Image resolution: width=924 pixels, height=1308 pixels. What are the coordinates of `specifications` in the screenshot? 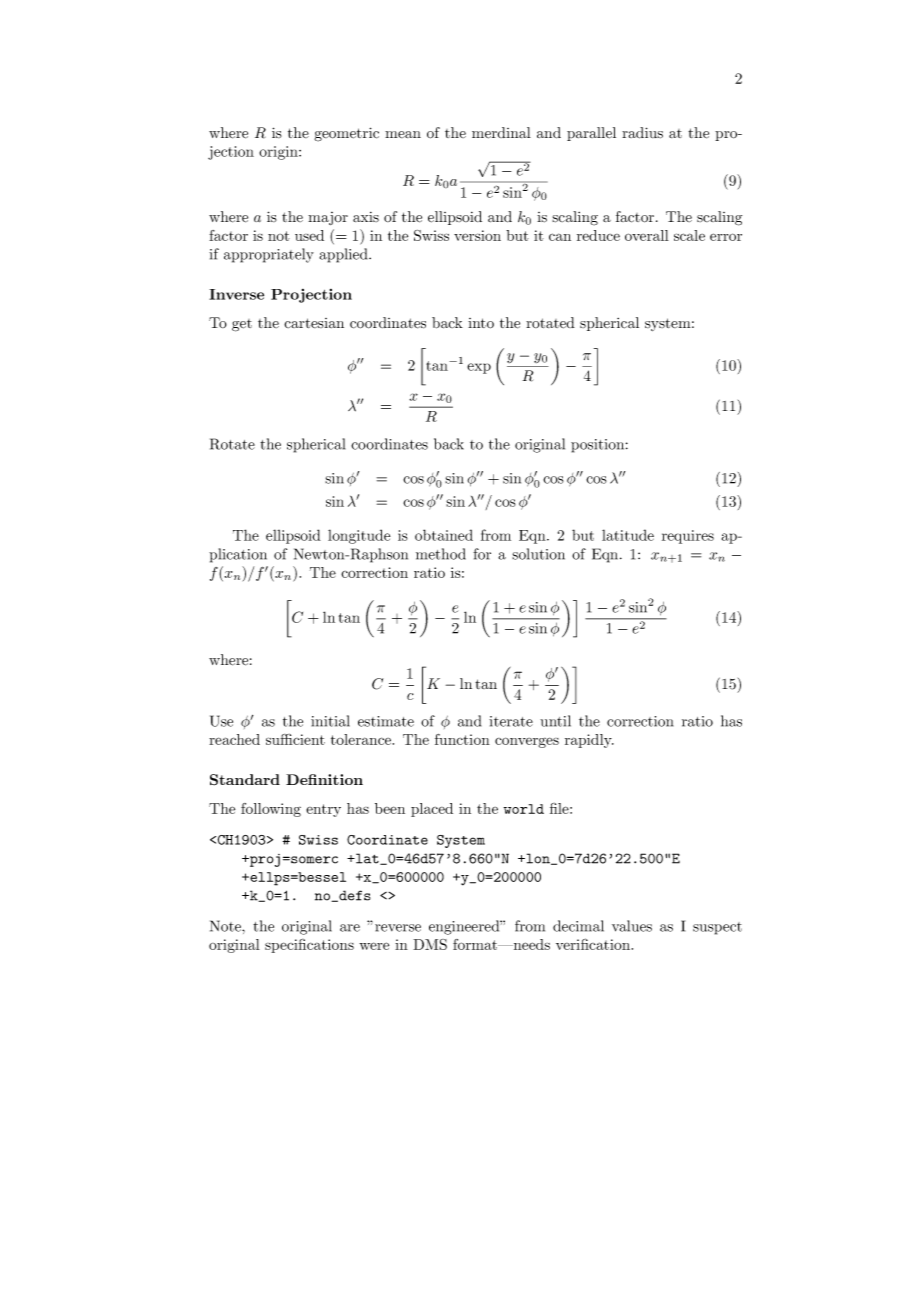 It's located at (309, 946).
